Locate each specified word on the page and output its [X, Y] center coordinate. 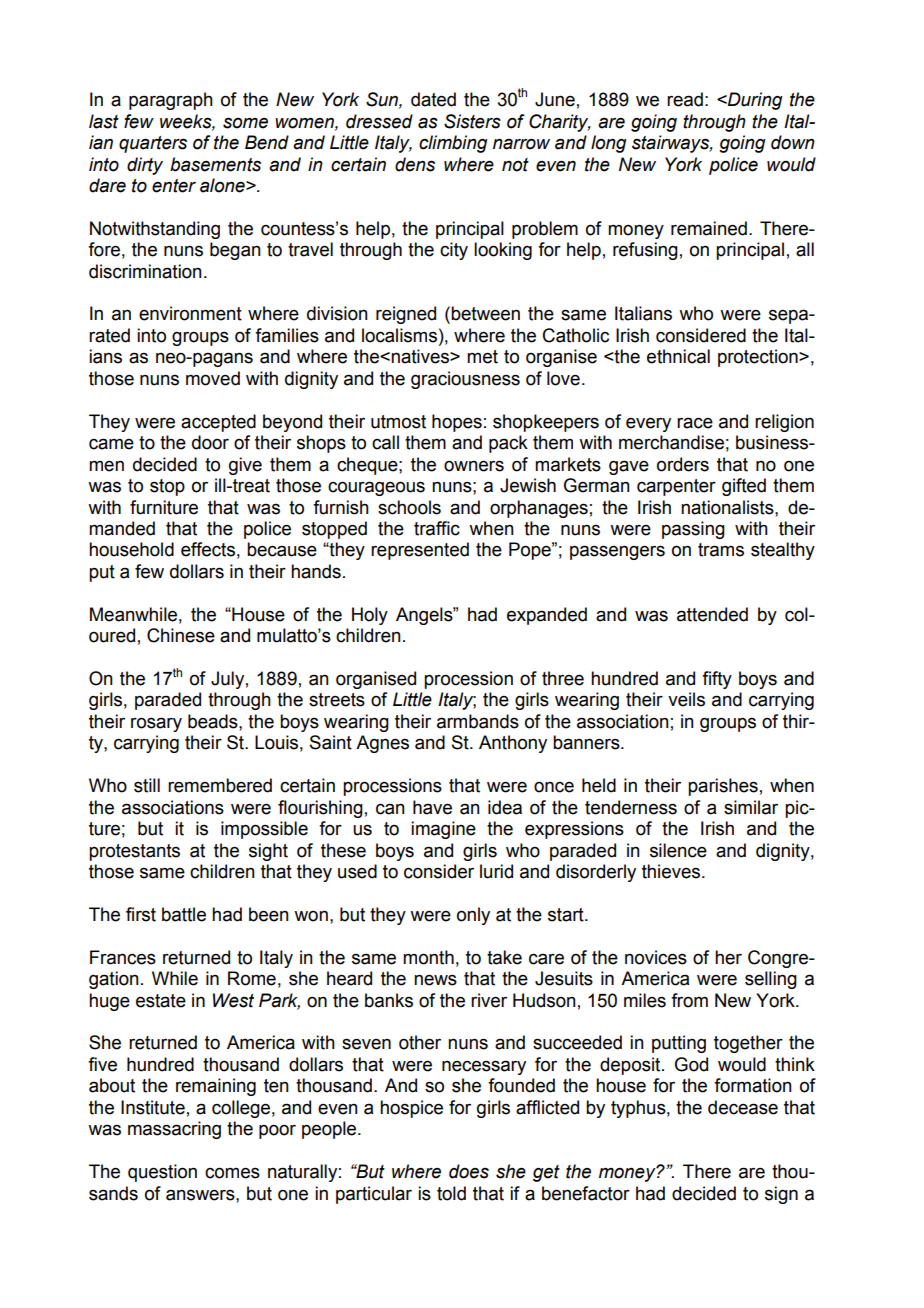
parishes [723, 787]
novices [656, 957]
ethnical [678, 356]
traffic [437, 528]
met [482, 357]
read [685, 99]
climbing [453, 144]
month [428, 957]
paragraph [171, 101]
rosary [156, 724]
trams [721, 550]
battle [184, 914]
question [162, 1173]
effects [208, 549]
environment [190, 313]
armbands [478, 721]
